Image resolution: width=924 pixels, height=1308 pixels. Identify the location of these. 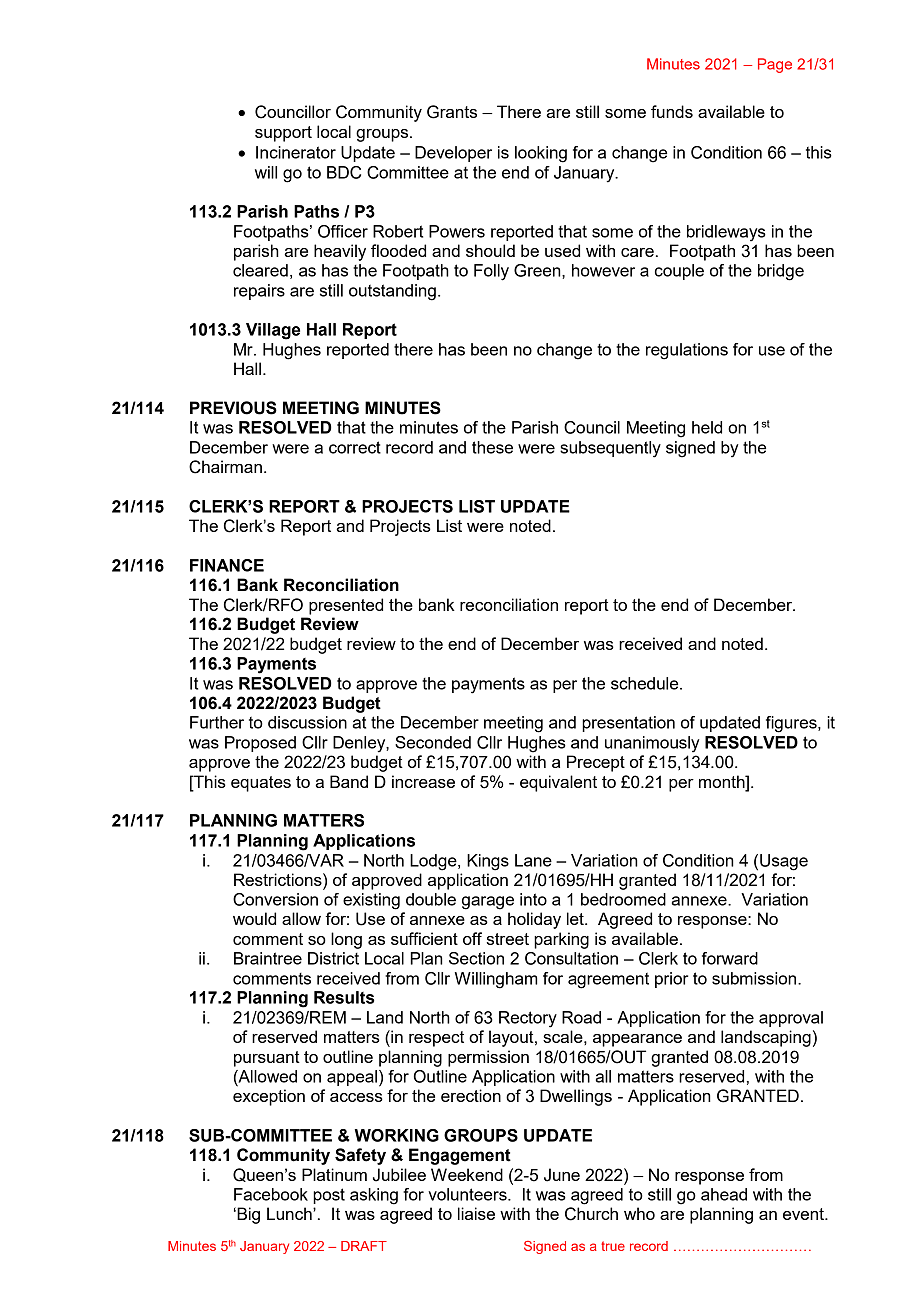
(492, 447).
